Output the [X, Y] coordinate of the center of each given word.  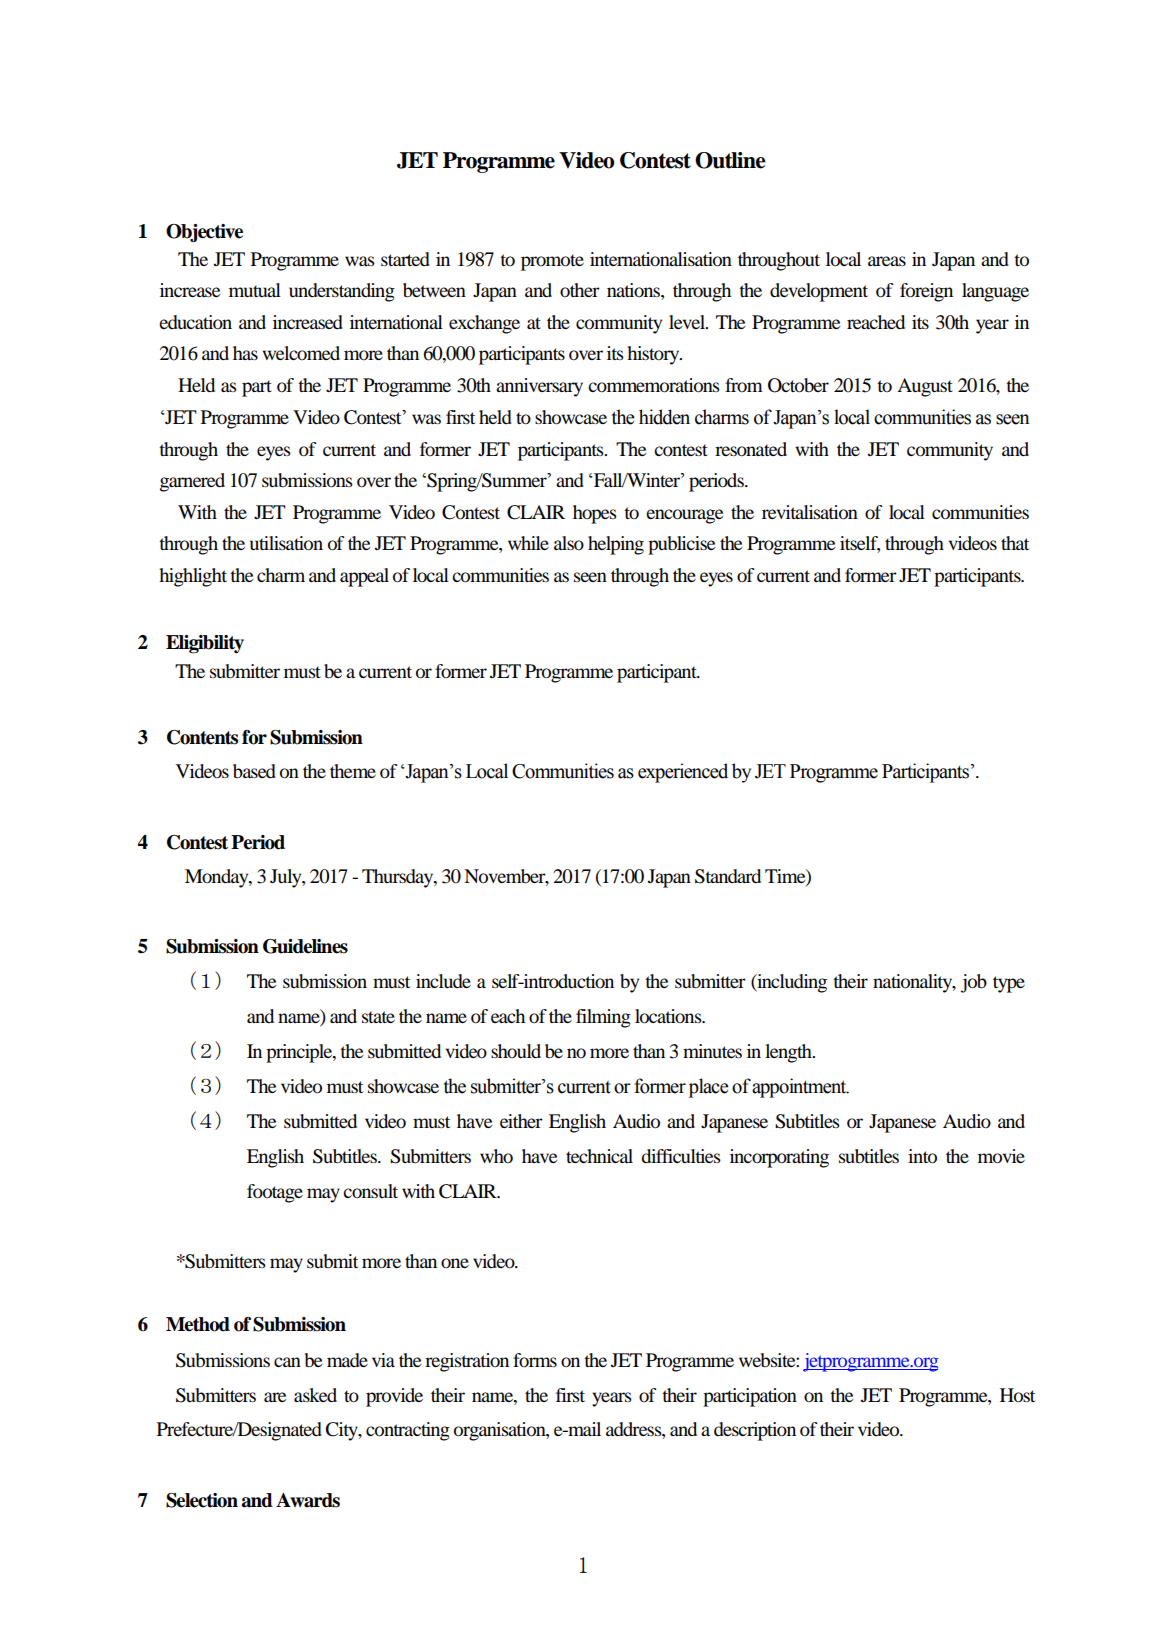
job [974, 983]
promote [552, 262]
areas [887, 261]
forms [535, 1360]
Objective [204, 233]
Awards [308, 1500]
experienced [683, 773]
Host [1017, 1395]
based [254, 771]
